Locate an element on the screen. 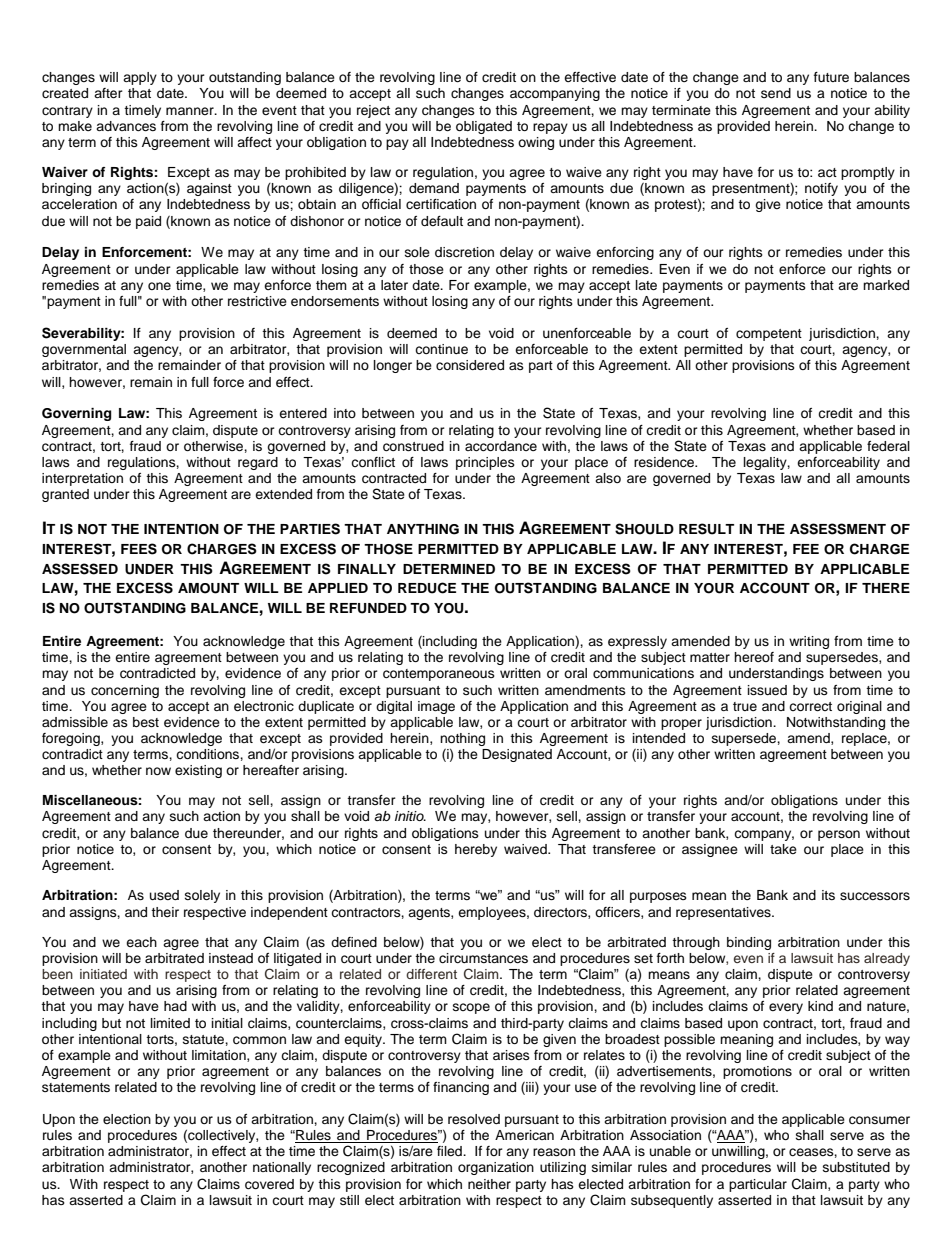  advances is located at coordinates (126, 126).
